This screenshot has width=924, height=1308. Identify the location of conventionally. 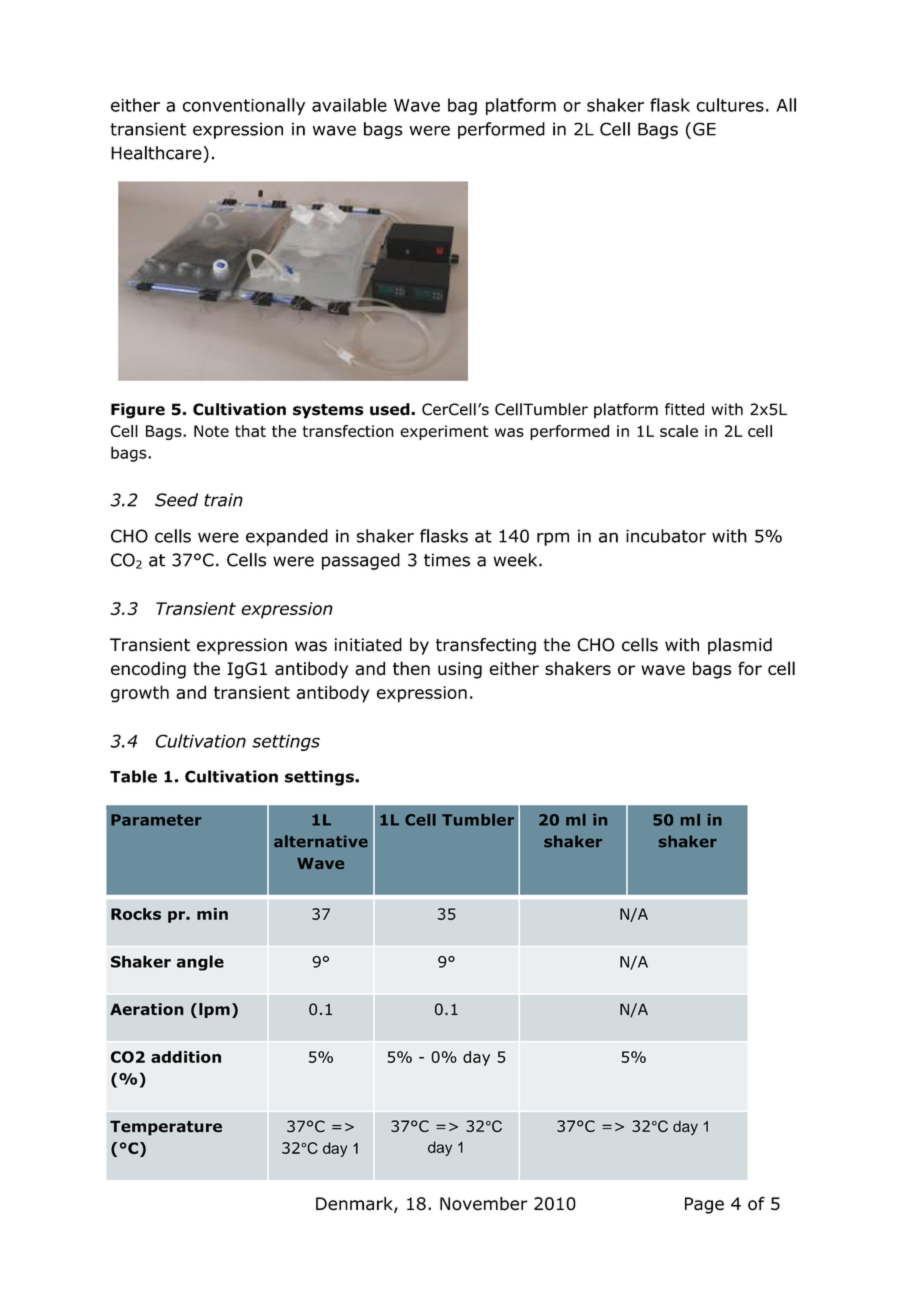
(244, 106).
